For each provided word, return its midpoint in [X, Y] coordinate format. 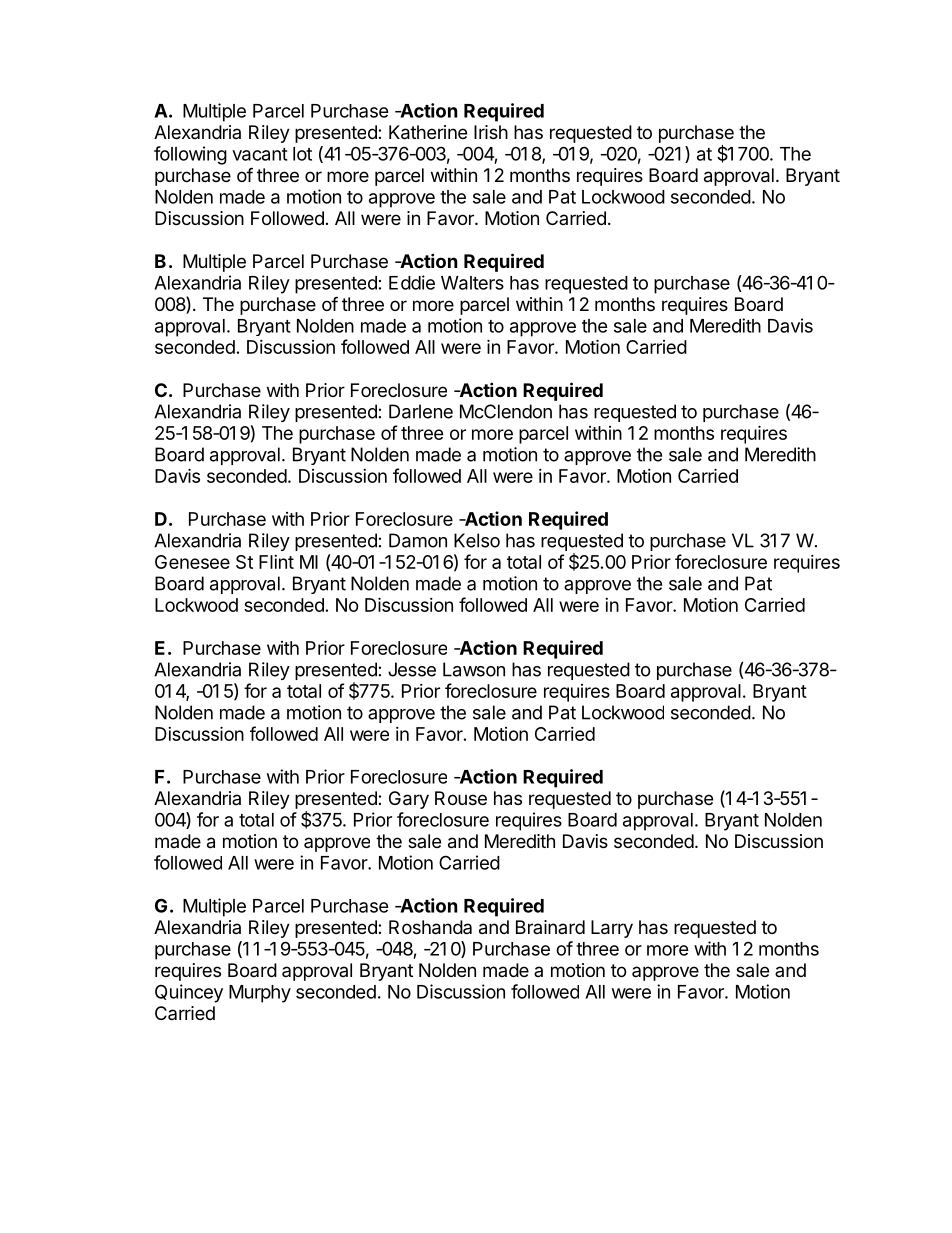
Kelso [477, 540]
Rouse [461, 798]
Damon [418, 540]
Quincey [189, 993]
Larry [612, 929]
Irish [491, 132]
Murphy [260, 994]
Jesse [412, 669]
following [190, 155]
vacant [260, 154]
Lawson [474, 669]
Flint [276, 562]
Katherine [428, 132]
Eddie [412, 282]
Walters [472, 283]
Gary [409, 800]
